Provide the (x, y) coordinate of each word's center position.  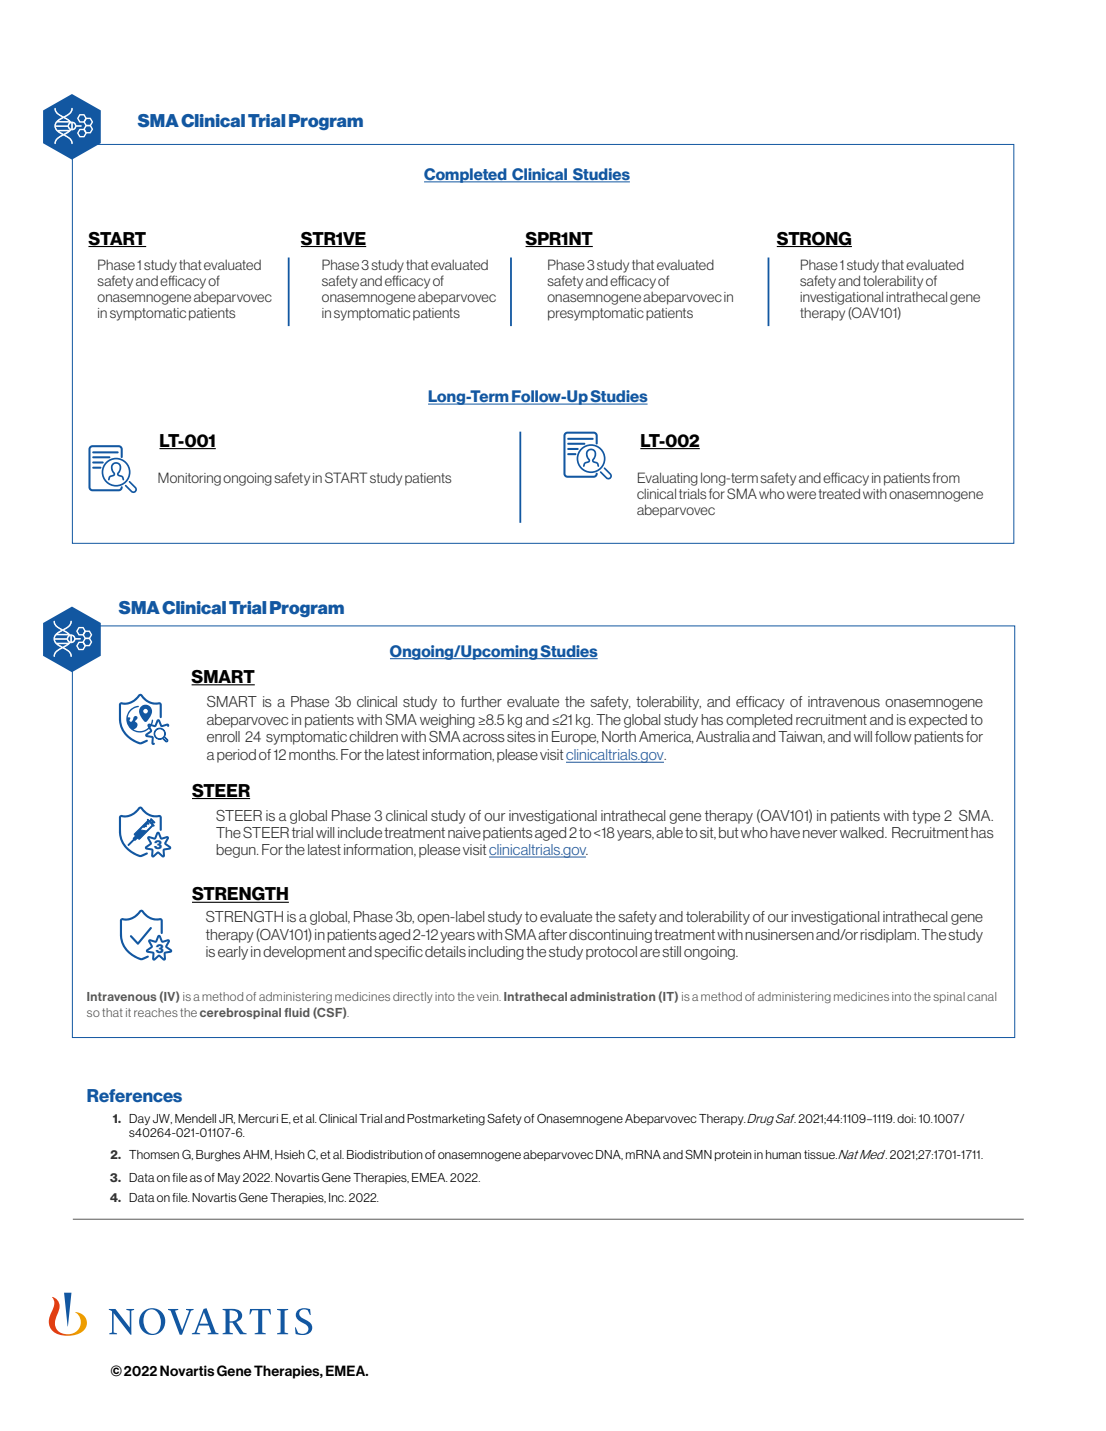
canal (981, 996)
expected (938, 721)
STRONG (814, 239)
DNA (609, 1155)
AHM (257, 1155)
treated (839, 493)
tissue (820, 1154)
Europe (575, 738)
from (946, 477)
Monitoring (189, 479)
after (552, 934)
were (801, 495)
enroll (223, 736)
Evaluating (668, 479)
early (233, 953)
